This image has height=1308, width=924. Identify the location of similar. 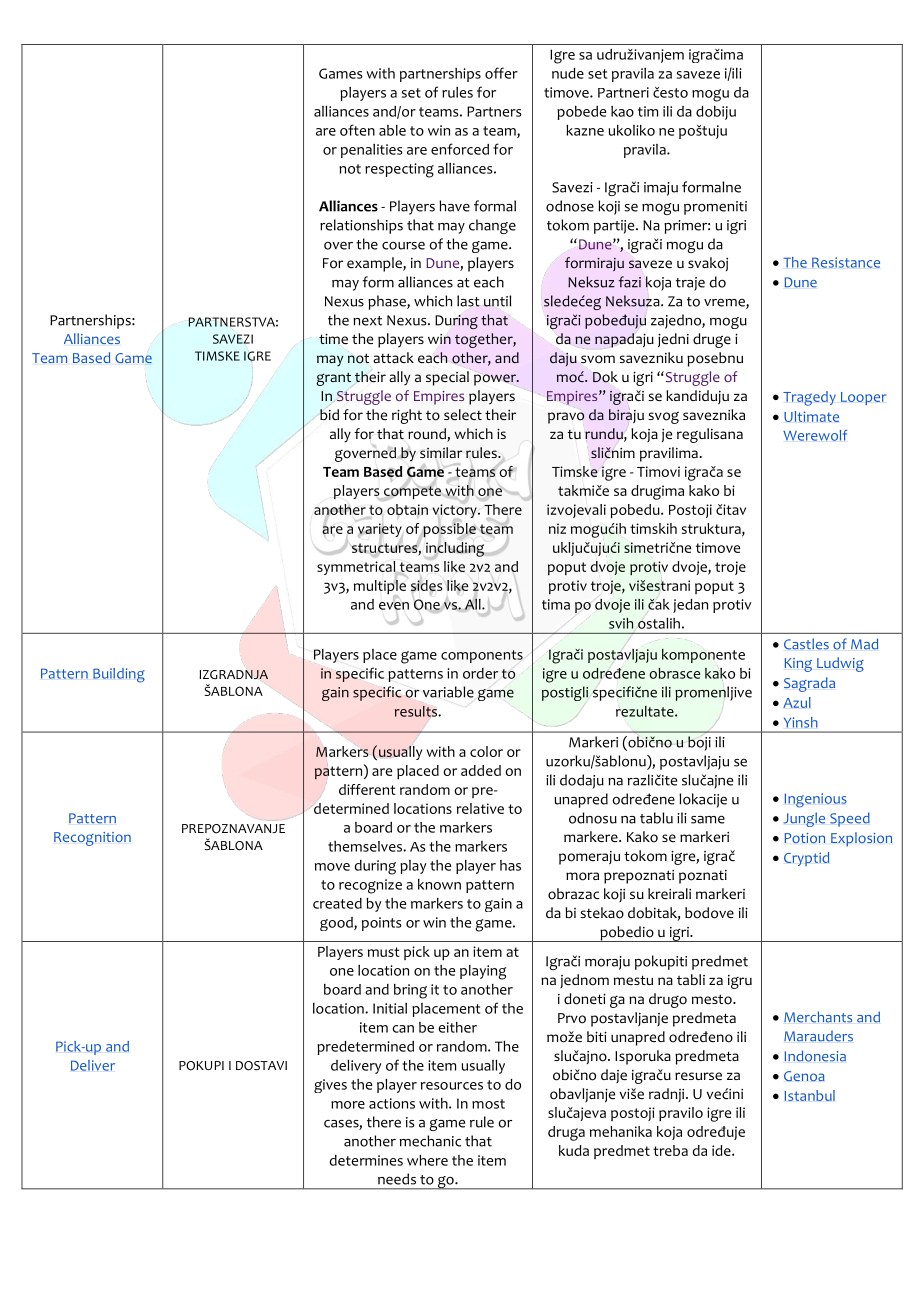
(441, 452).
